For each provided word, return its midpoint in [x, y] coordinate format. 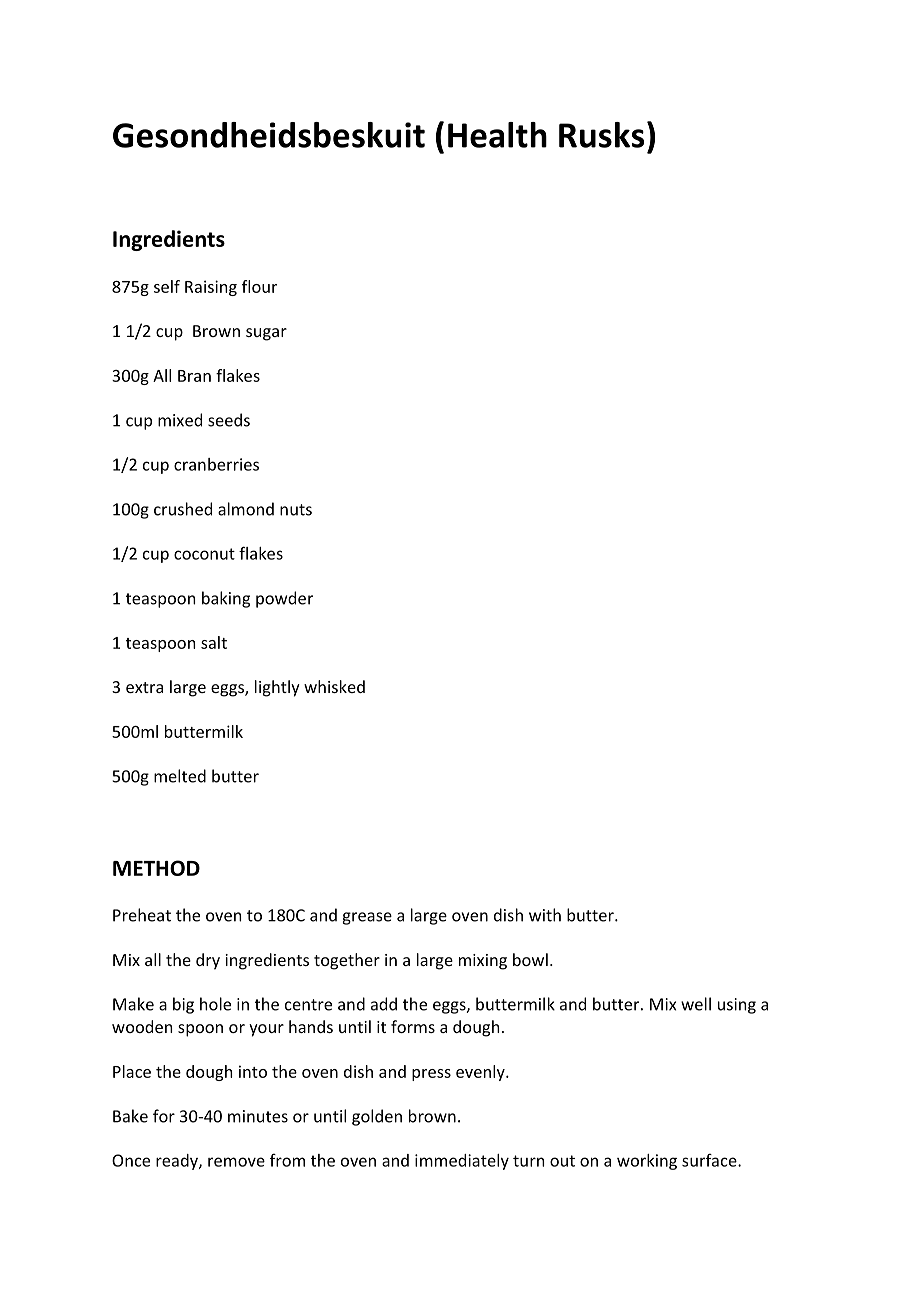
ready [178, 1162]
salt [214, 642]
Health [497, 135]
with [545, 915]
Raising [211, 288]
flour [259, 286]
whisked [334, 686]
